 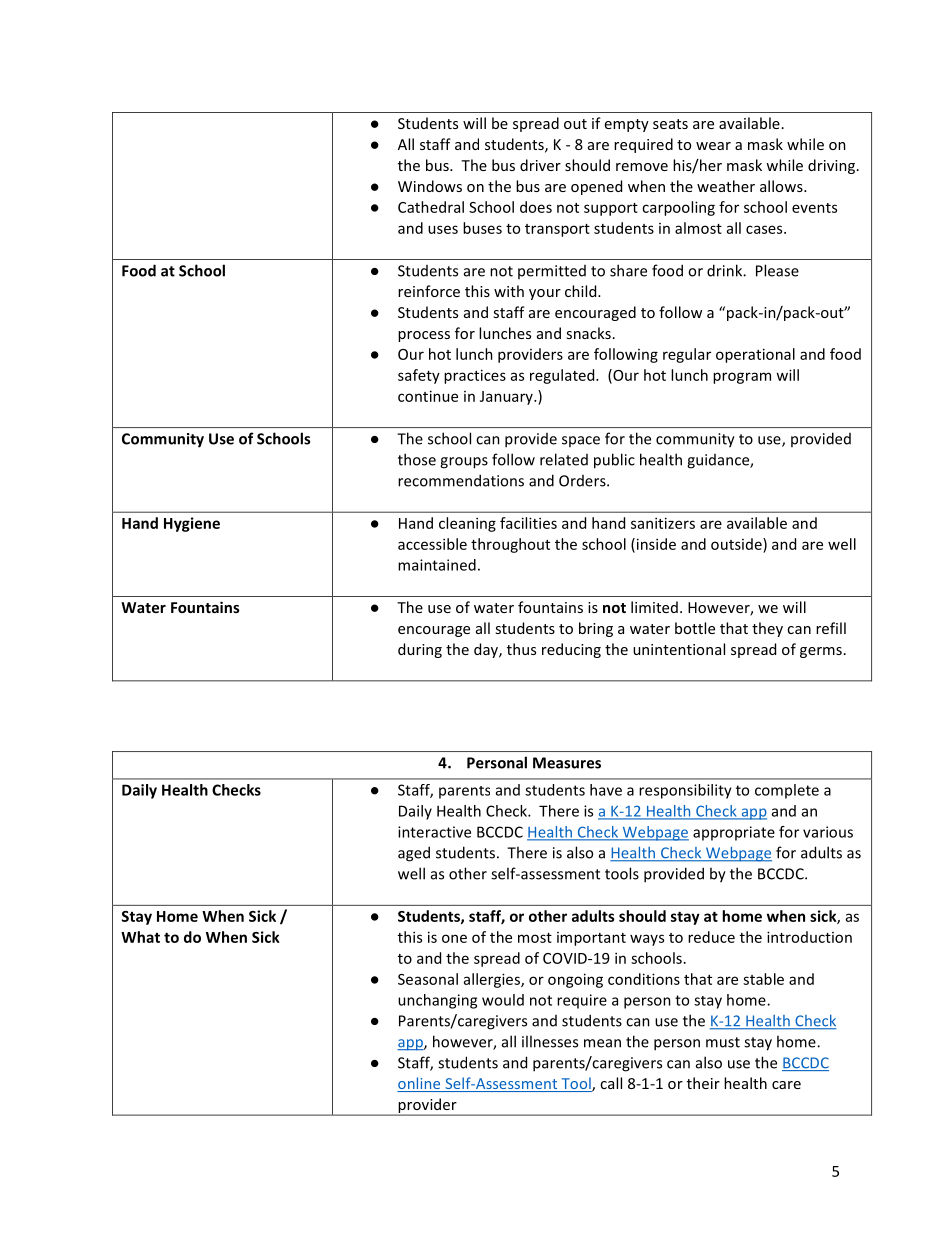 I want to click on Windows, so click(x=430, y=186).
